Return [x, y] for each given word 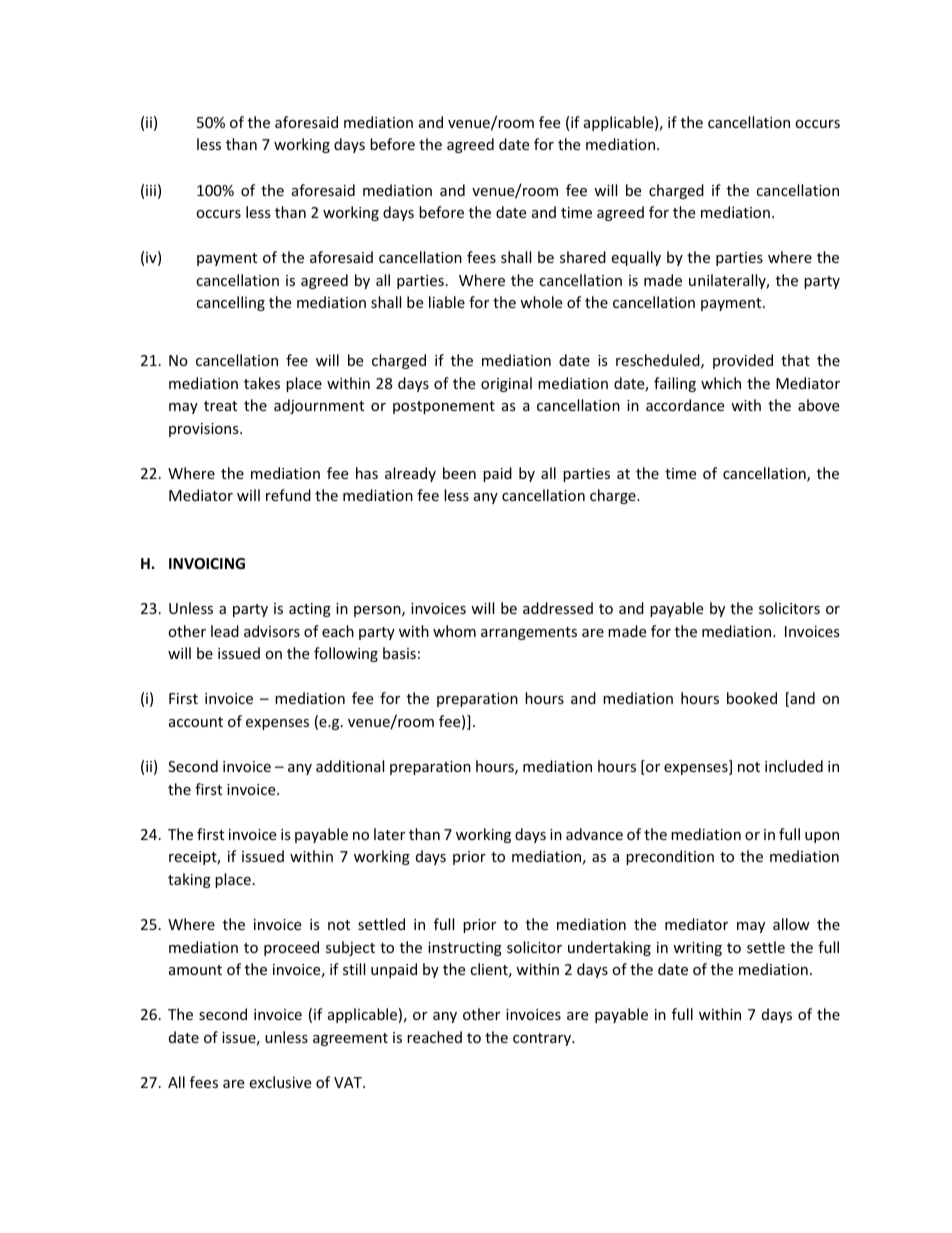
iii [151, 190]
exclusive [280, 1082]
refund [288, 495]
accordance [685, 405]
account [196, 722]
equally [636, 258]
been [459, 473]
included [794, 766]
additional [350, 766]
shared [583, 257]
